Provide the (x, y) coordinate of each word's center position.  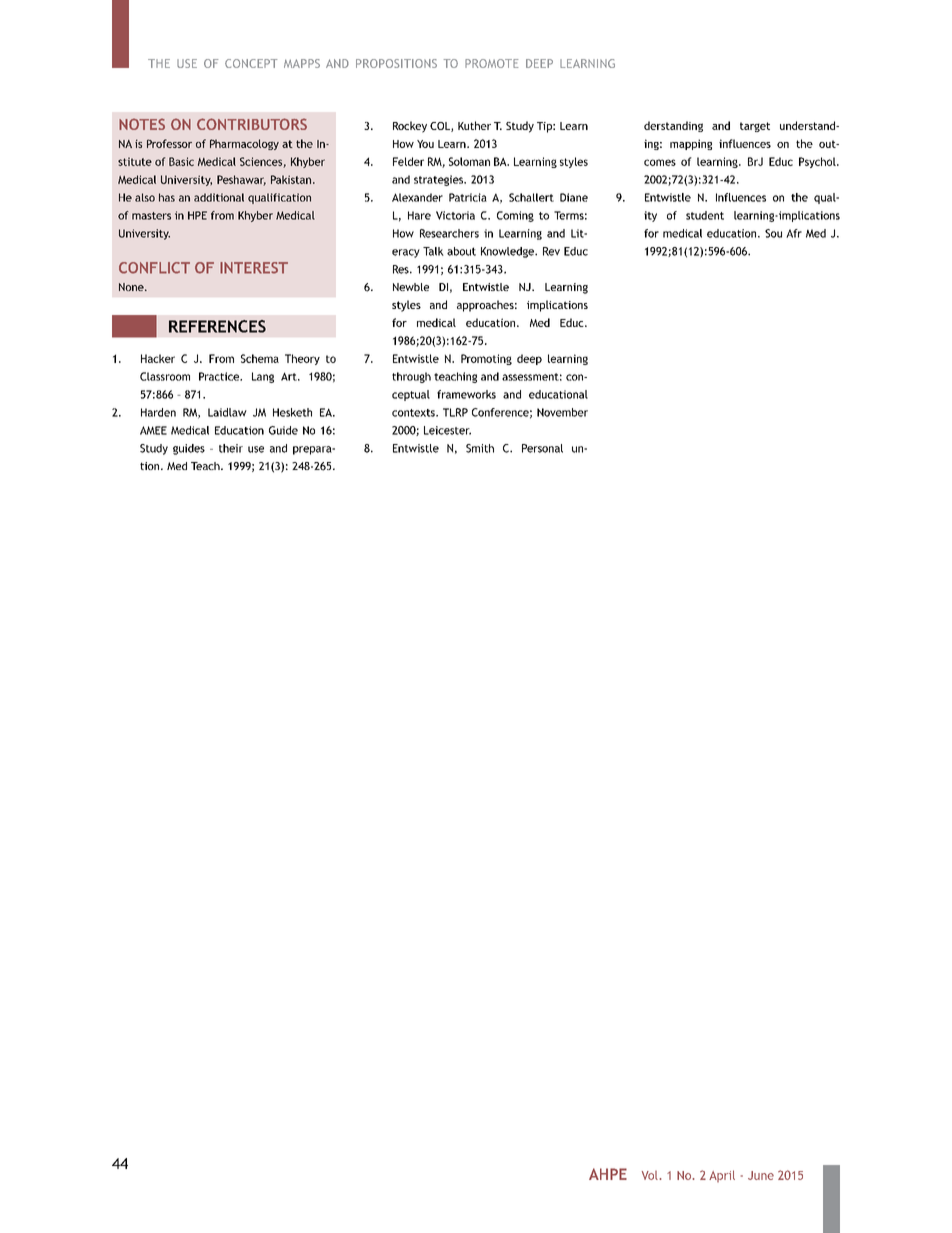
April (722, 1176)
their (231, 448)
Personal (542, 448)
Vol (651, 1175)
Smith (480, 448)
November (562, 412)
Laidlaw (227, 412)
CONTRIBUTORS (252, 124)
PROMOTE (491, 63)
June (761, 1175)
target (755, 127)
